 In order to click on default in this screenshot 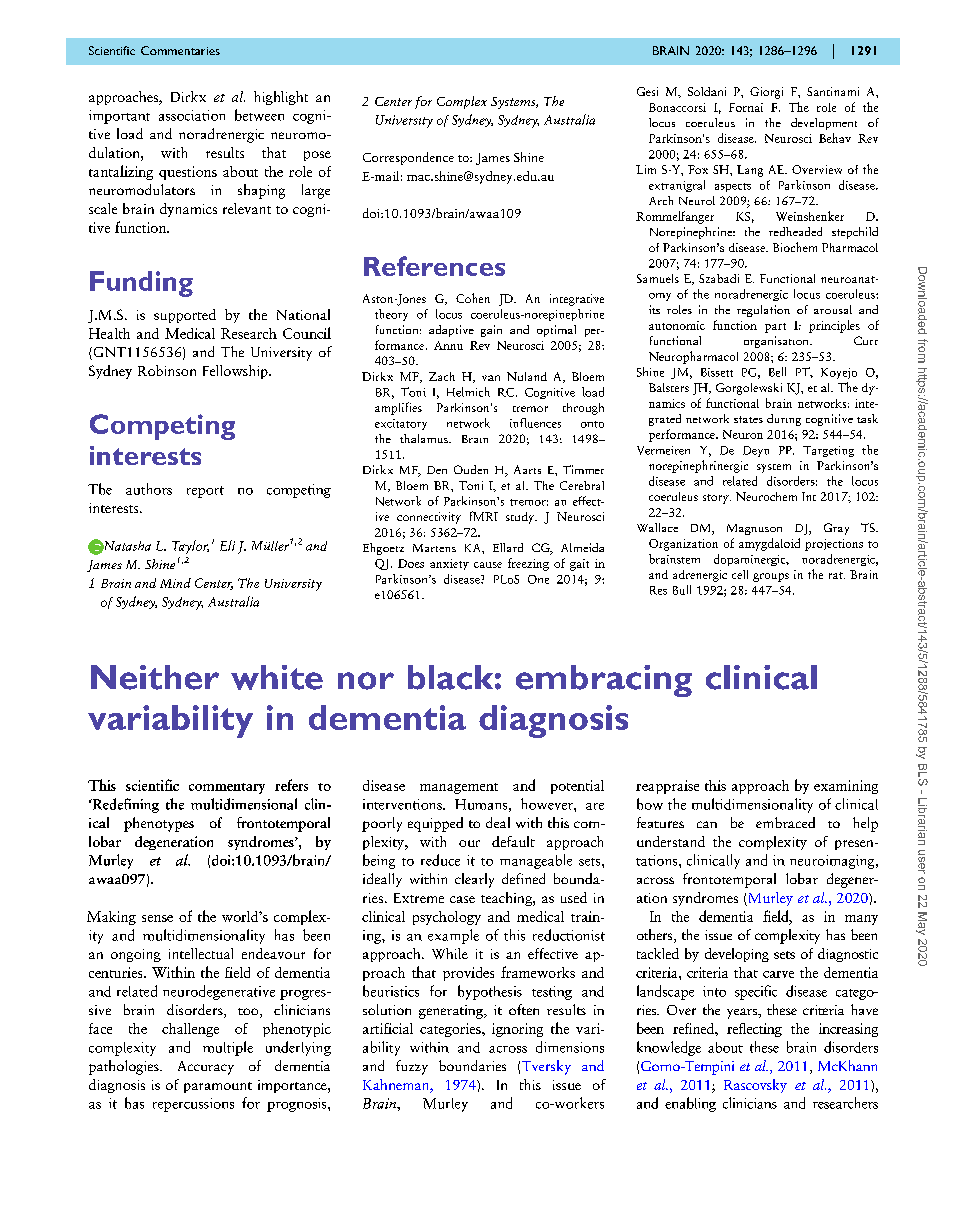, I will do `click(513, 841)`.
